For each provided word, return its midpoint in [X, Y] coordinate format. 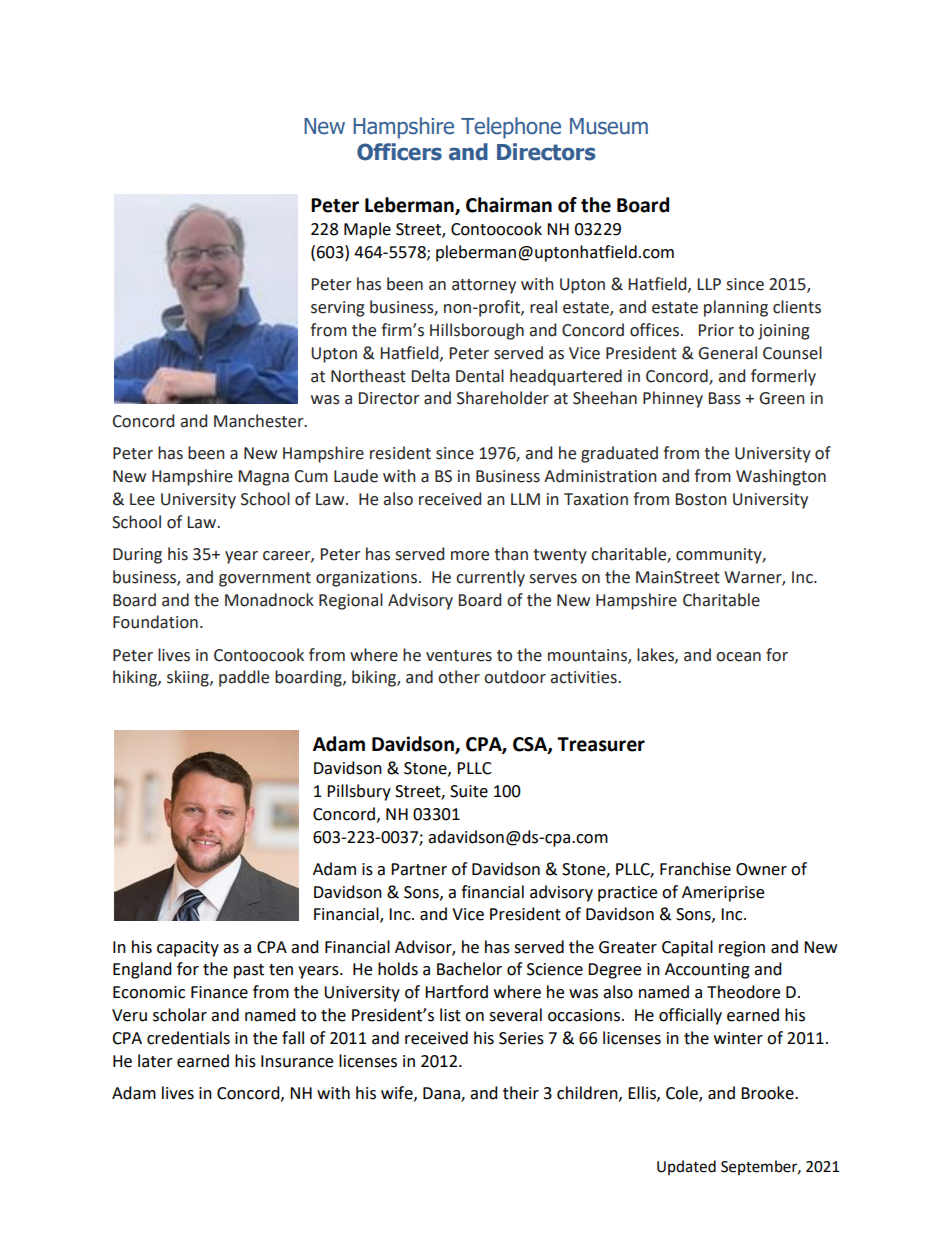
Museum [609, 126]
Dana [442, 1094]
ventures [459, 656]
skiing [189, 678]
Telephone [511, 128]
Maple [367, 230]
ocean [738, 657]
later [155, 1061]
